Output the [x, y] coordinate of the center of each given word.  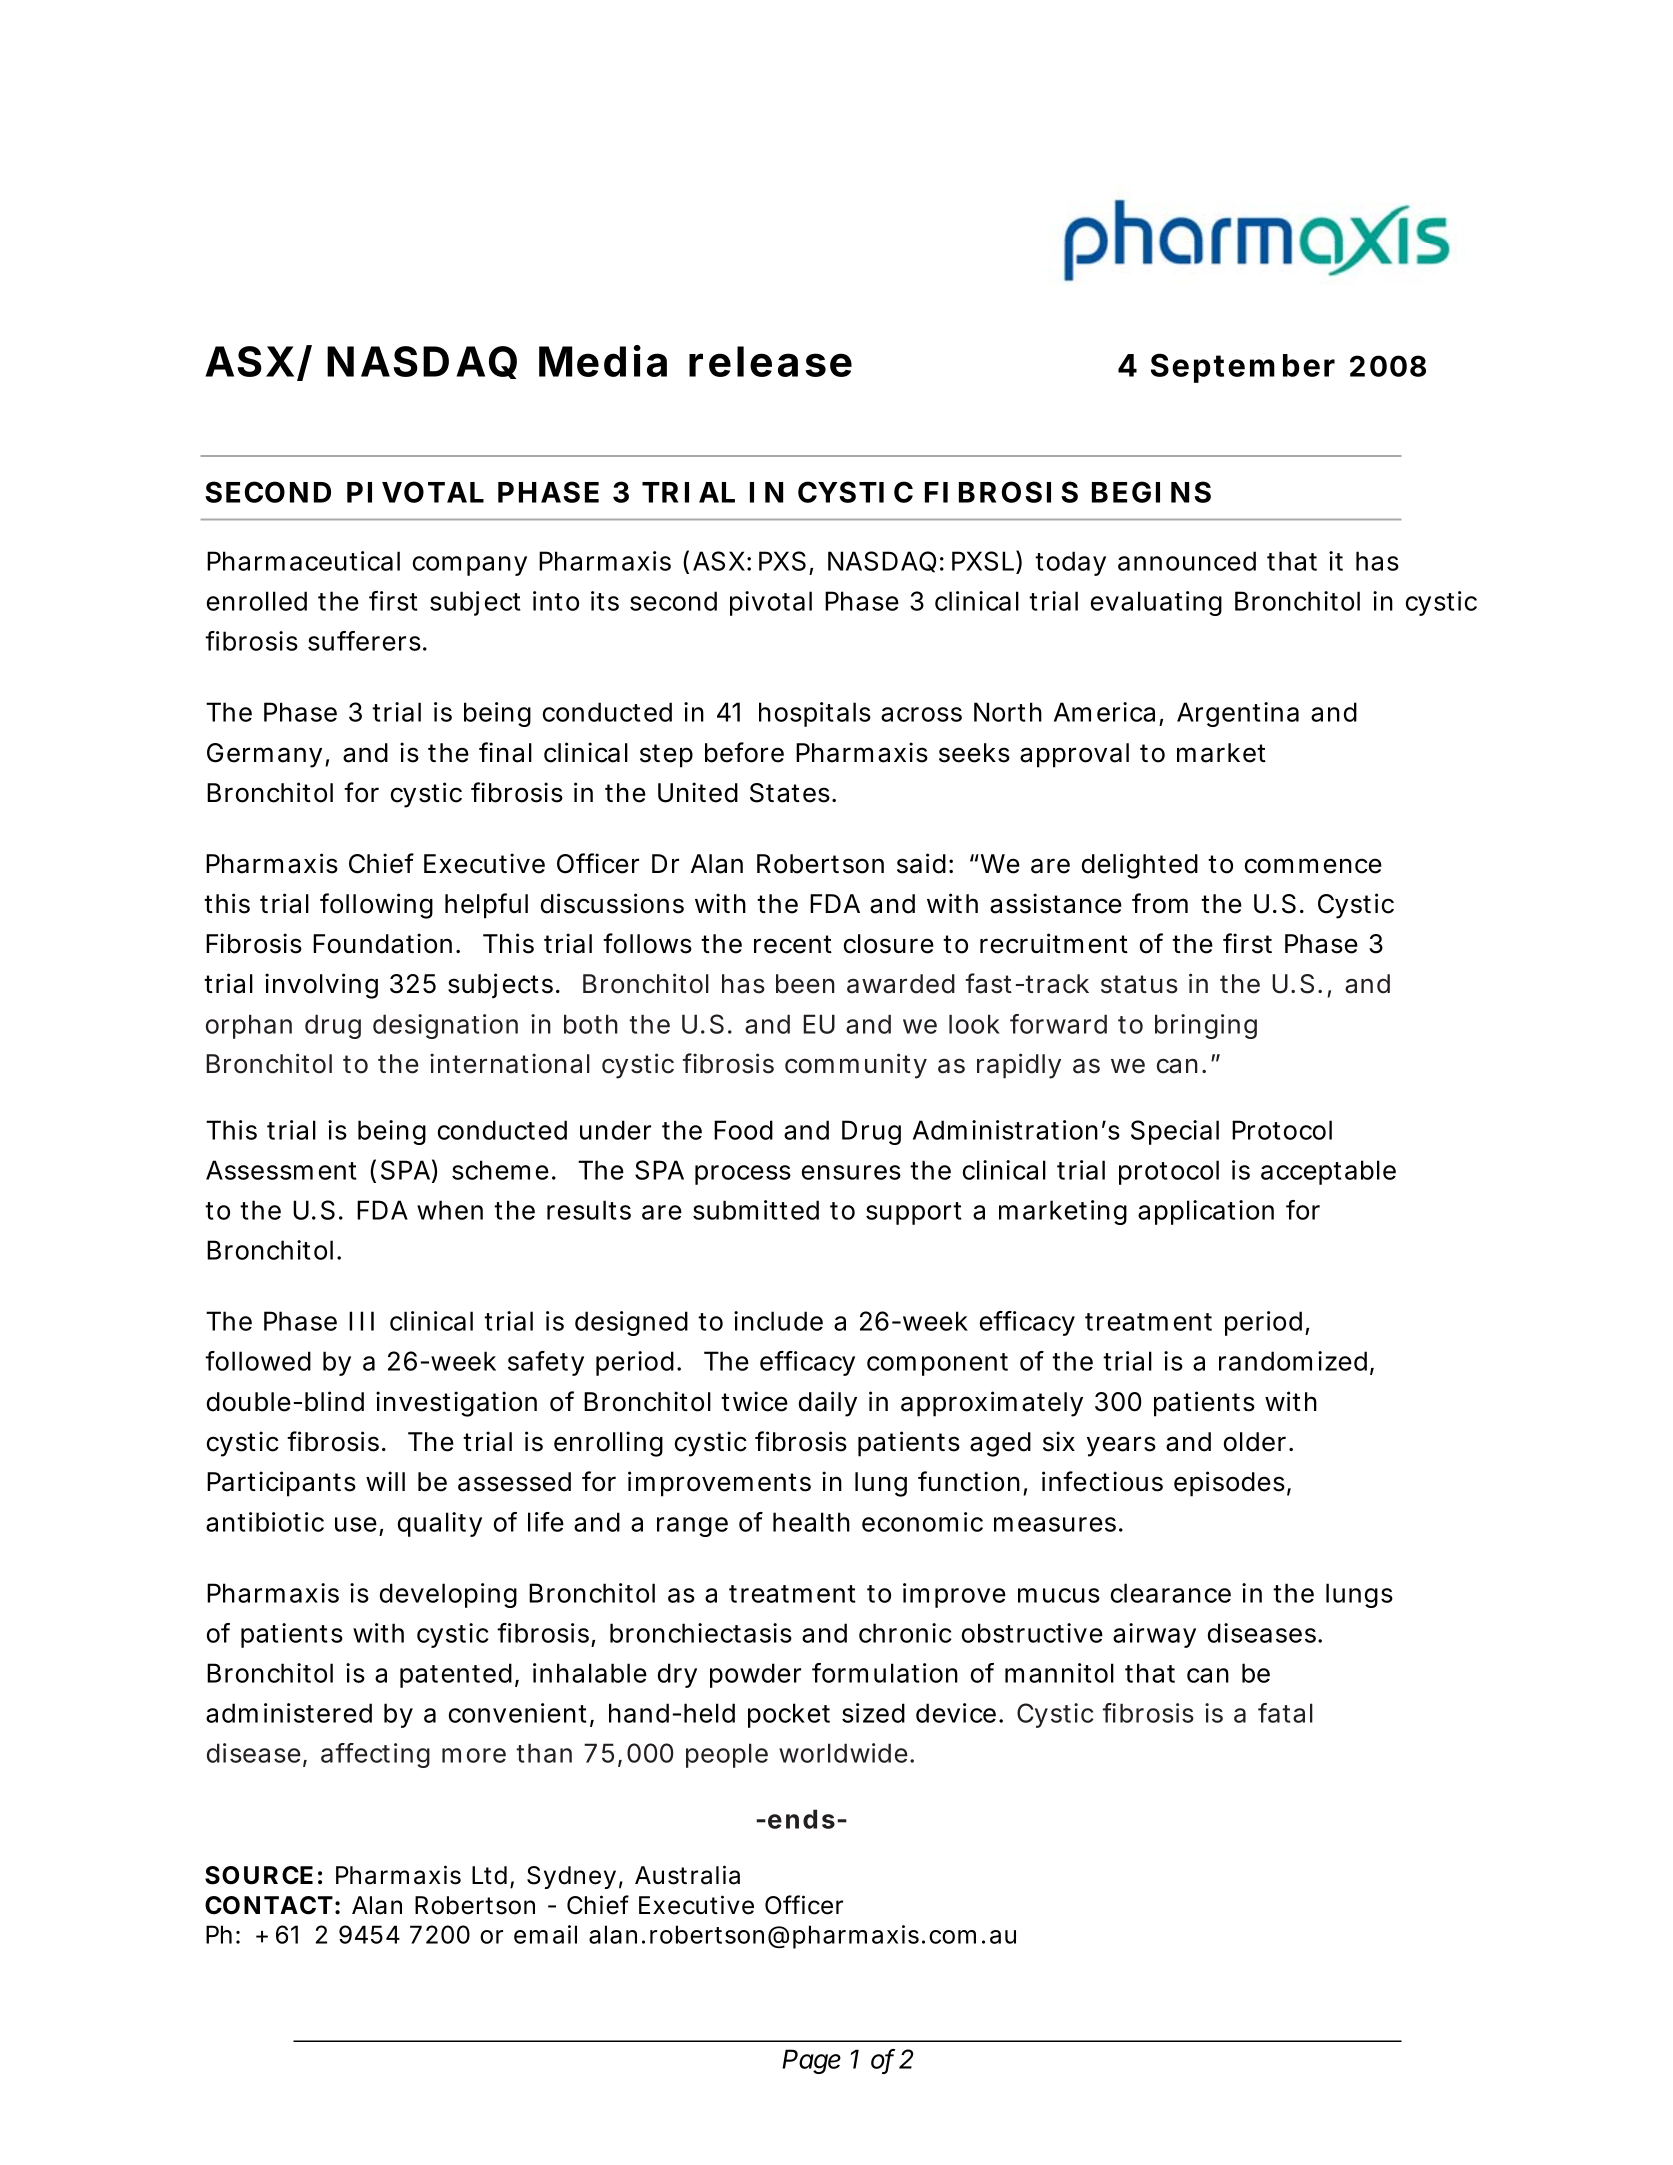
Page [811, 2061]
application [1206, 1212]
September [1243, 368]
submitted [756, 1210]
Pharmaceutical [303, 561]
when [450, 1210]
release [770, 361]
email [545, 1934]
